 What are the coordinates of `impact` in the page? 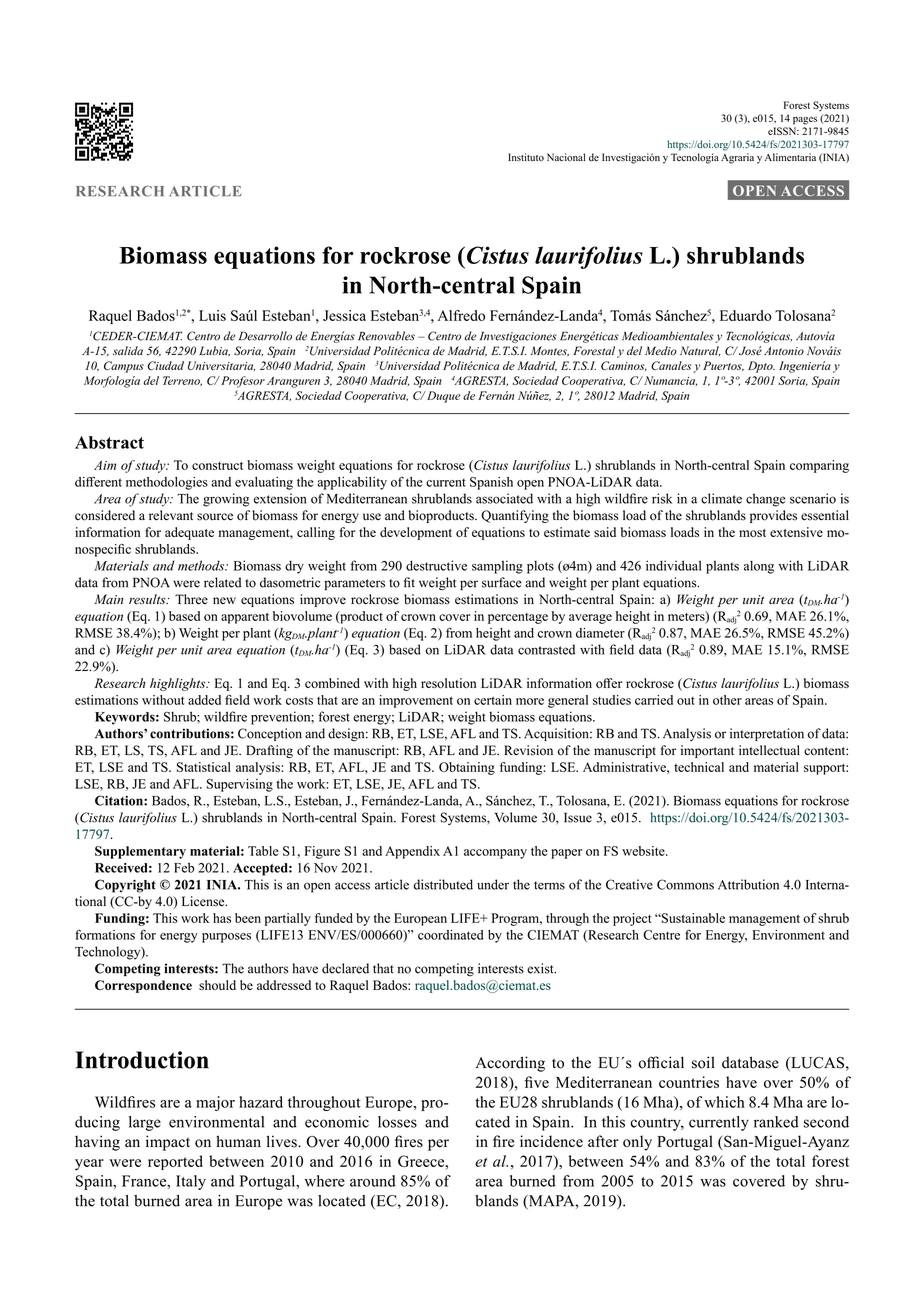 It's located at (168, 1143).
